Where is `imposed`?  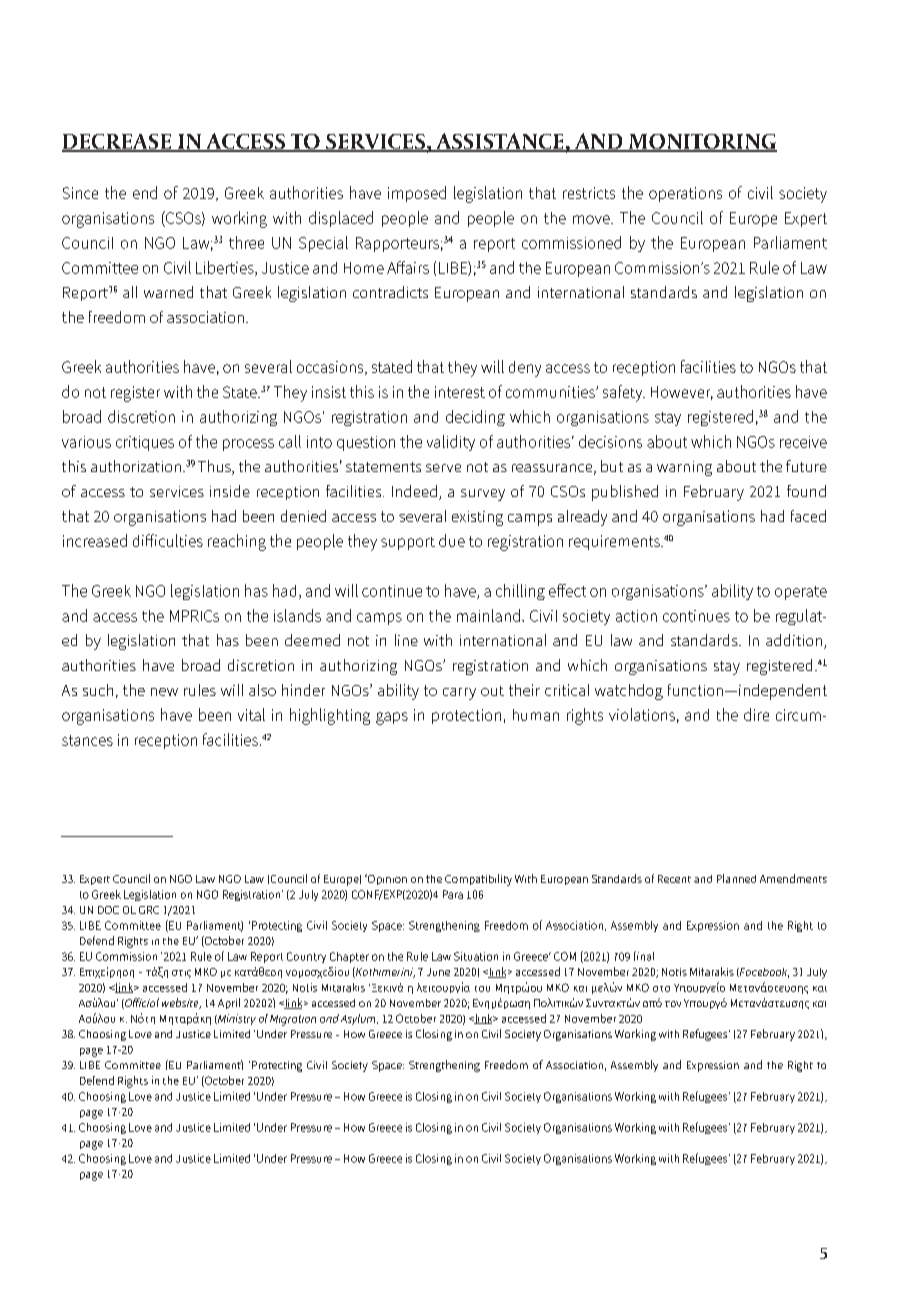 imposed is located at coordinates (417, 194).
